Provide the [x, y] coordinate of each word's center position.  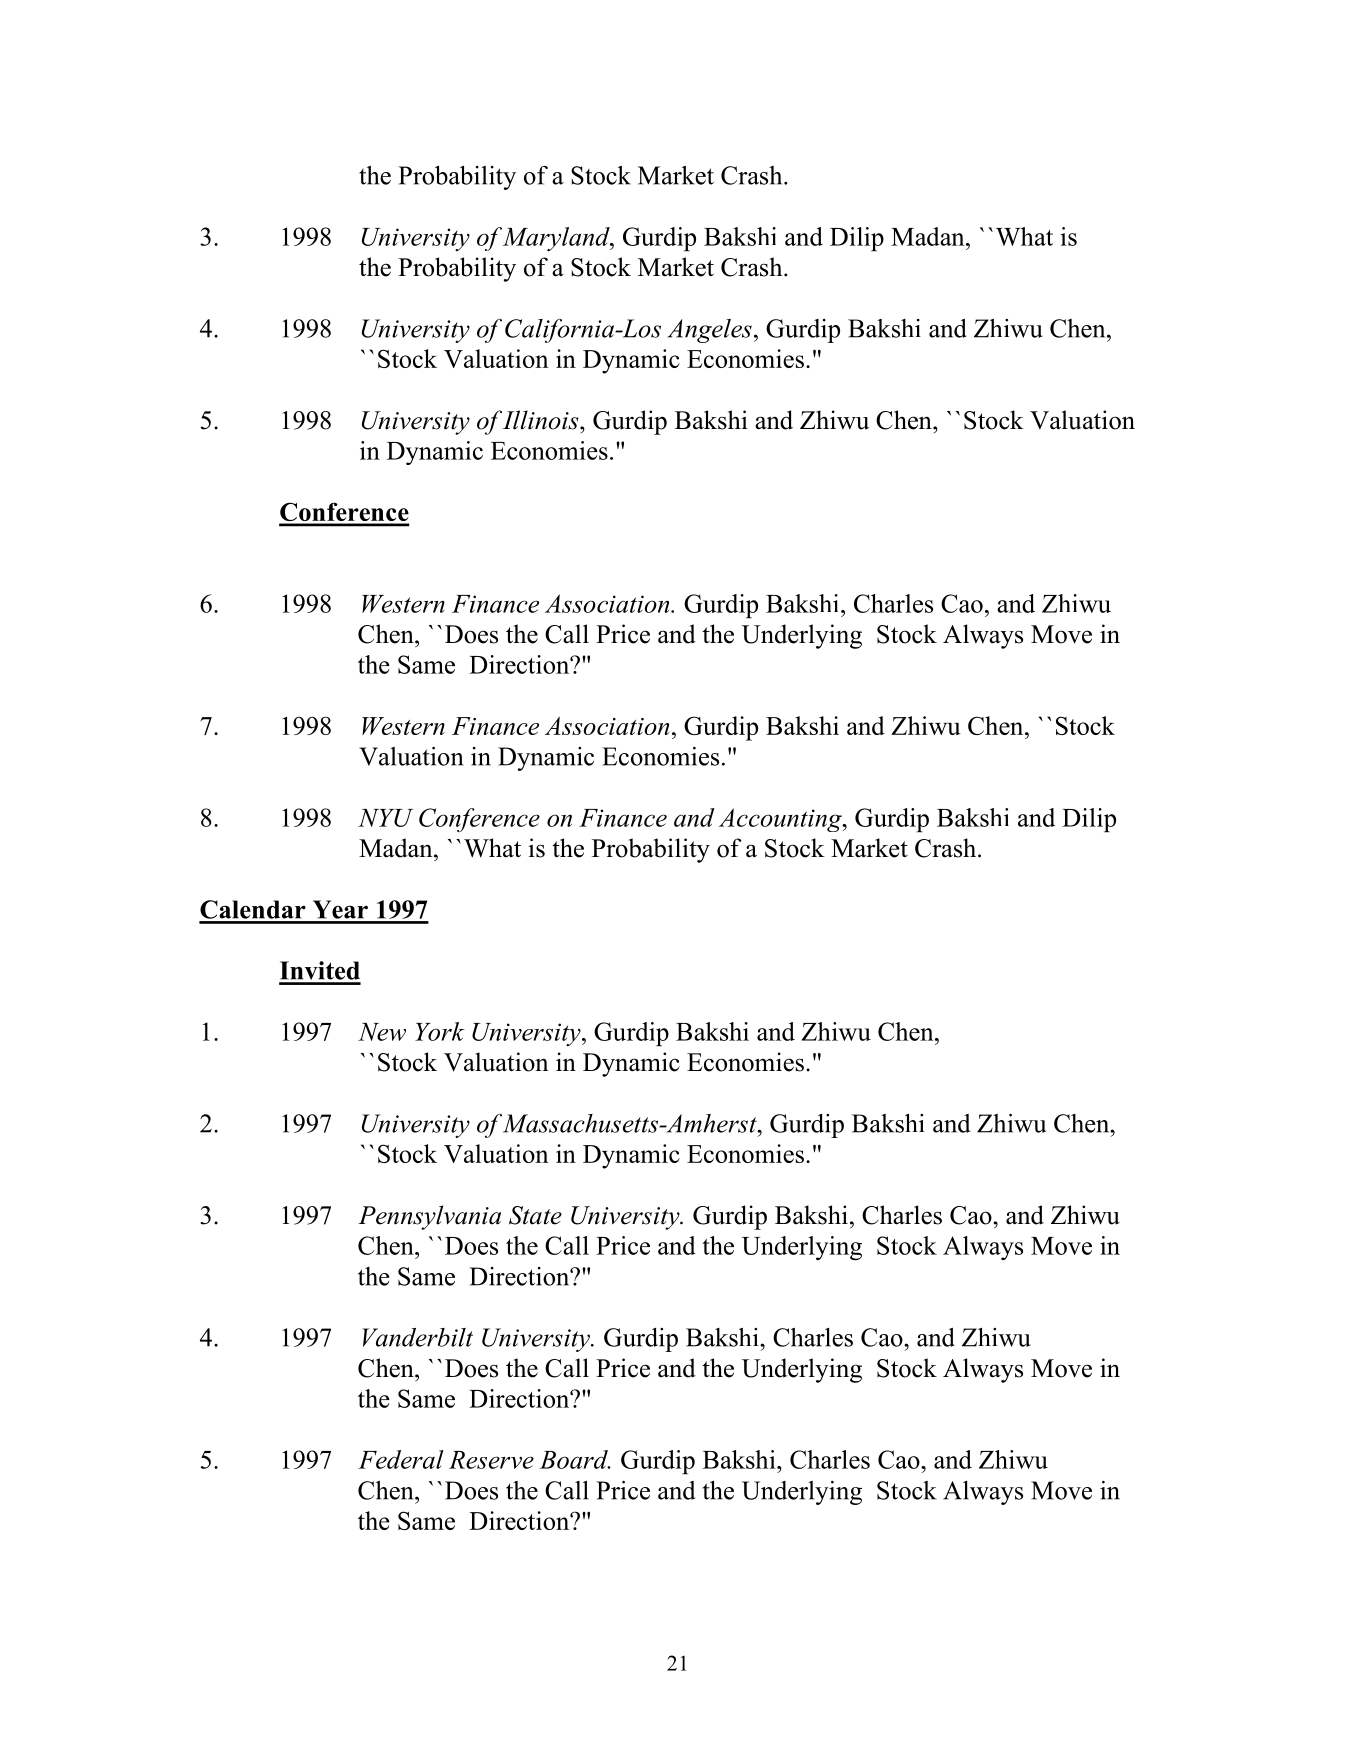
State [535, 1215]
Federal [401, 1459]
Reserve [491, 1460]
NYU [385, 818]
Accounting [781, 820]
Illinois [542, 420]
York [440, 1031]
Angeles [709, 331]
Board [575, 1459]
